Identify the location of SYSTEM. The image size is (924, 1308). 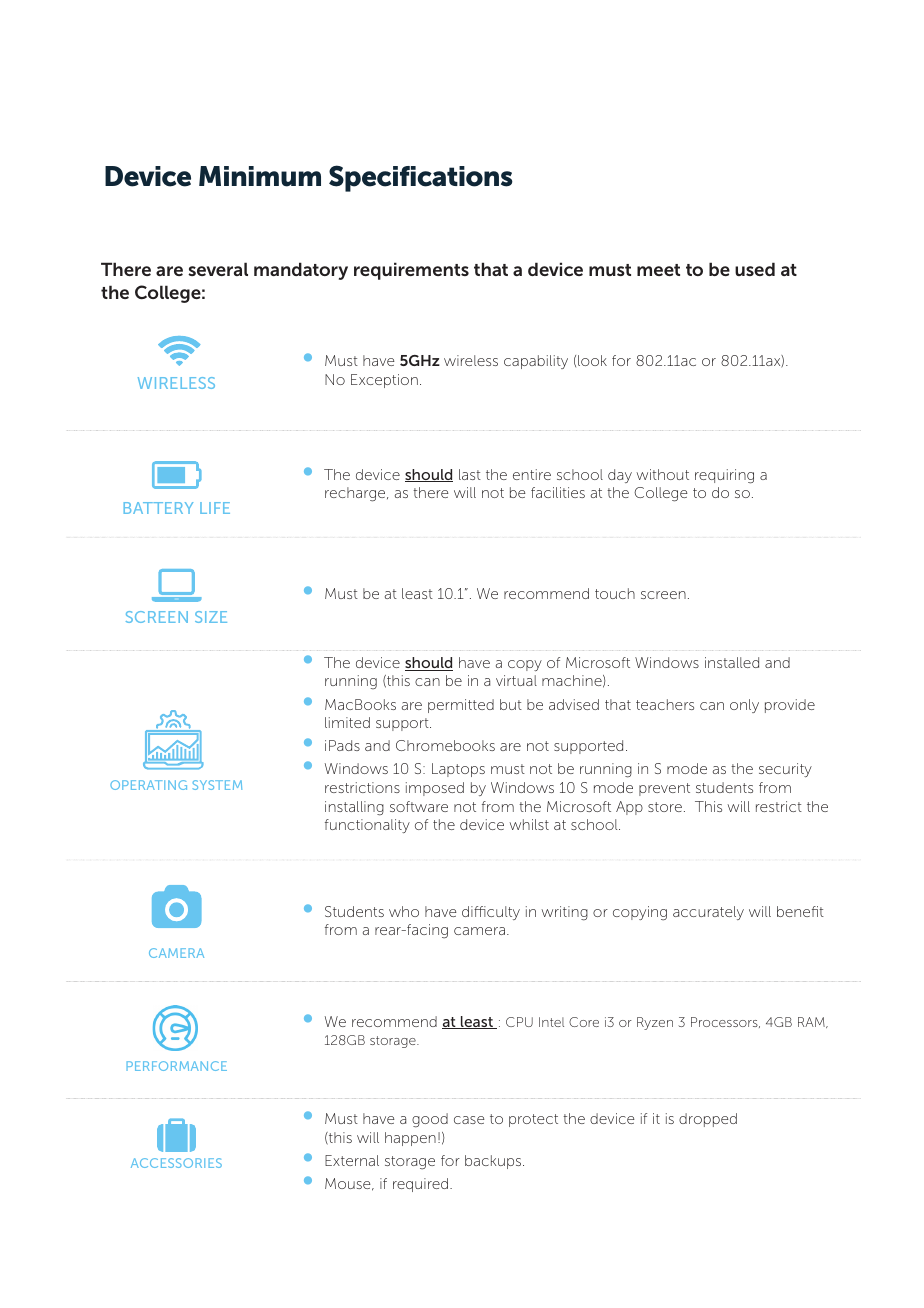
(217, 785).
